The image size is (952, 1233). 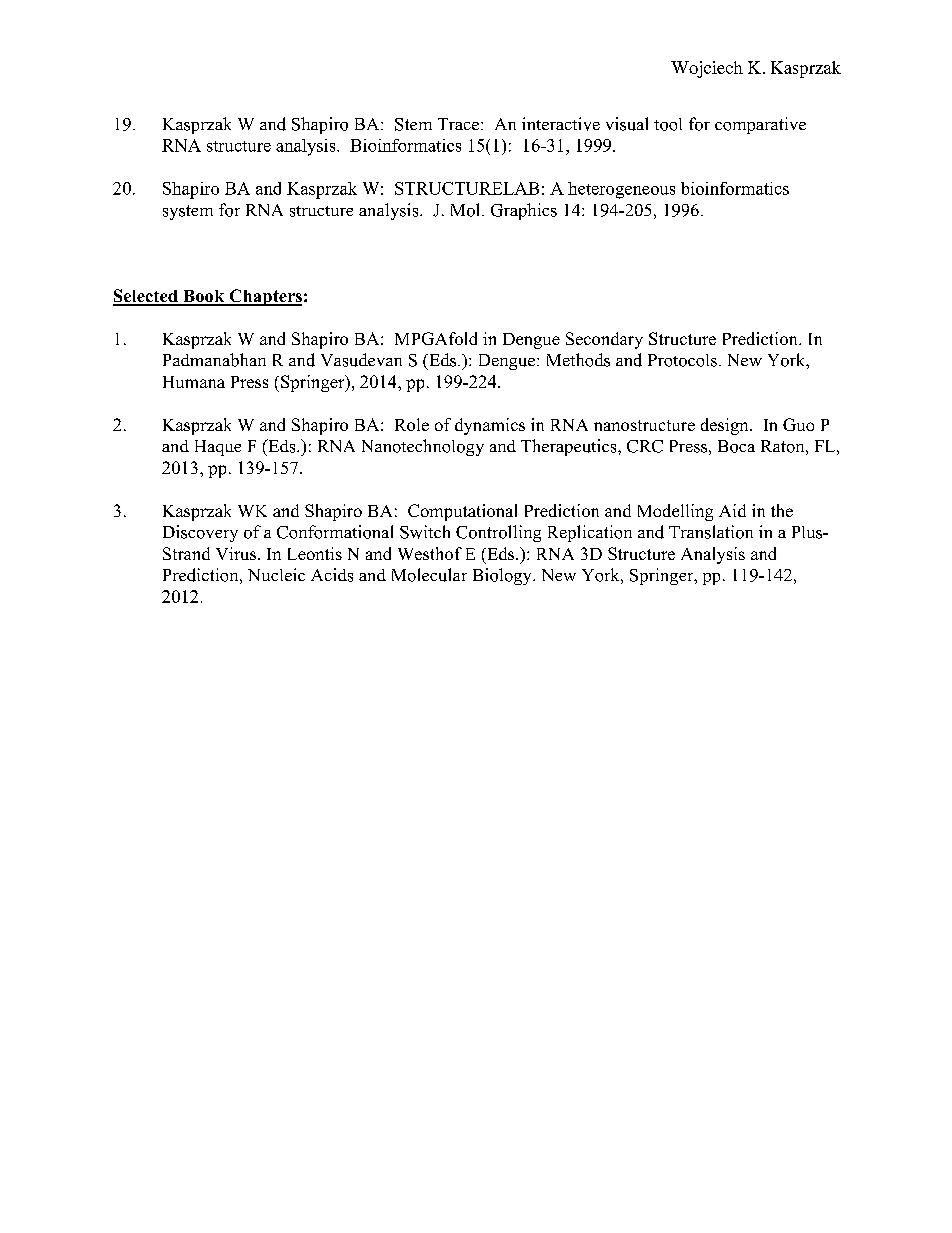 I want to click on Nucleic, so click(x=276, y=574).
